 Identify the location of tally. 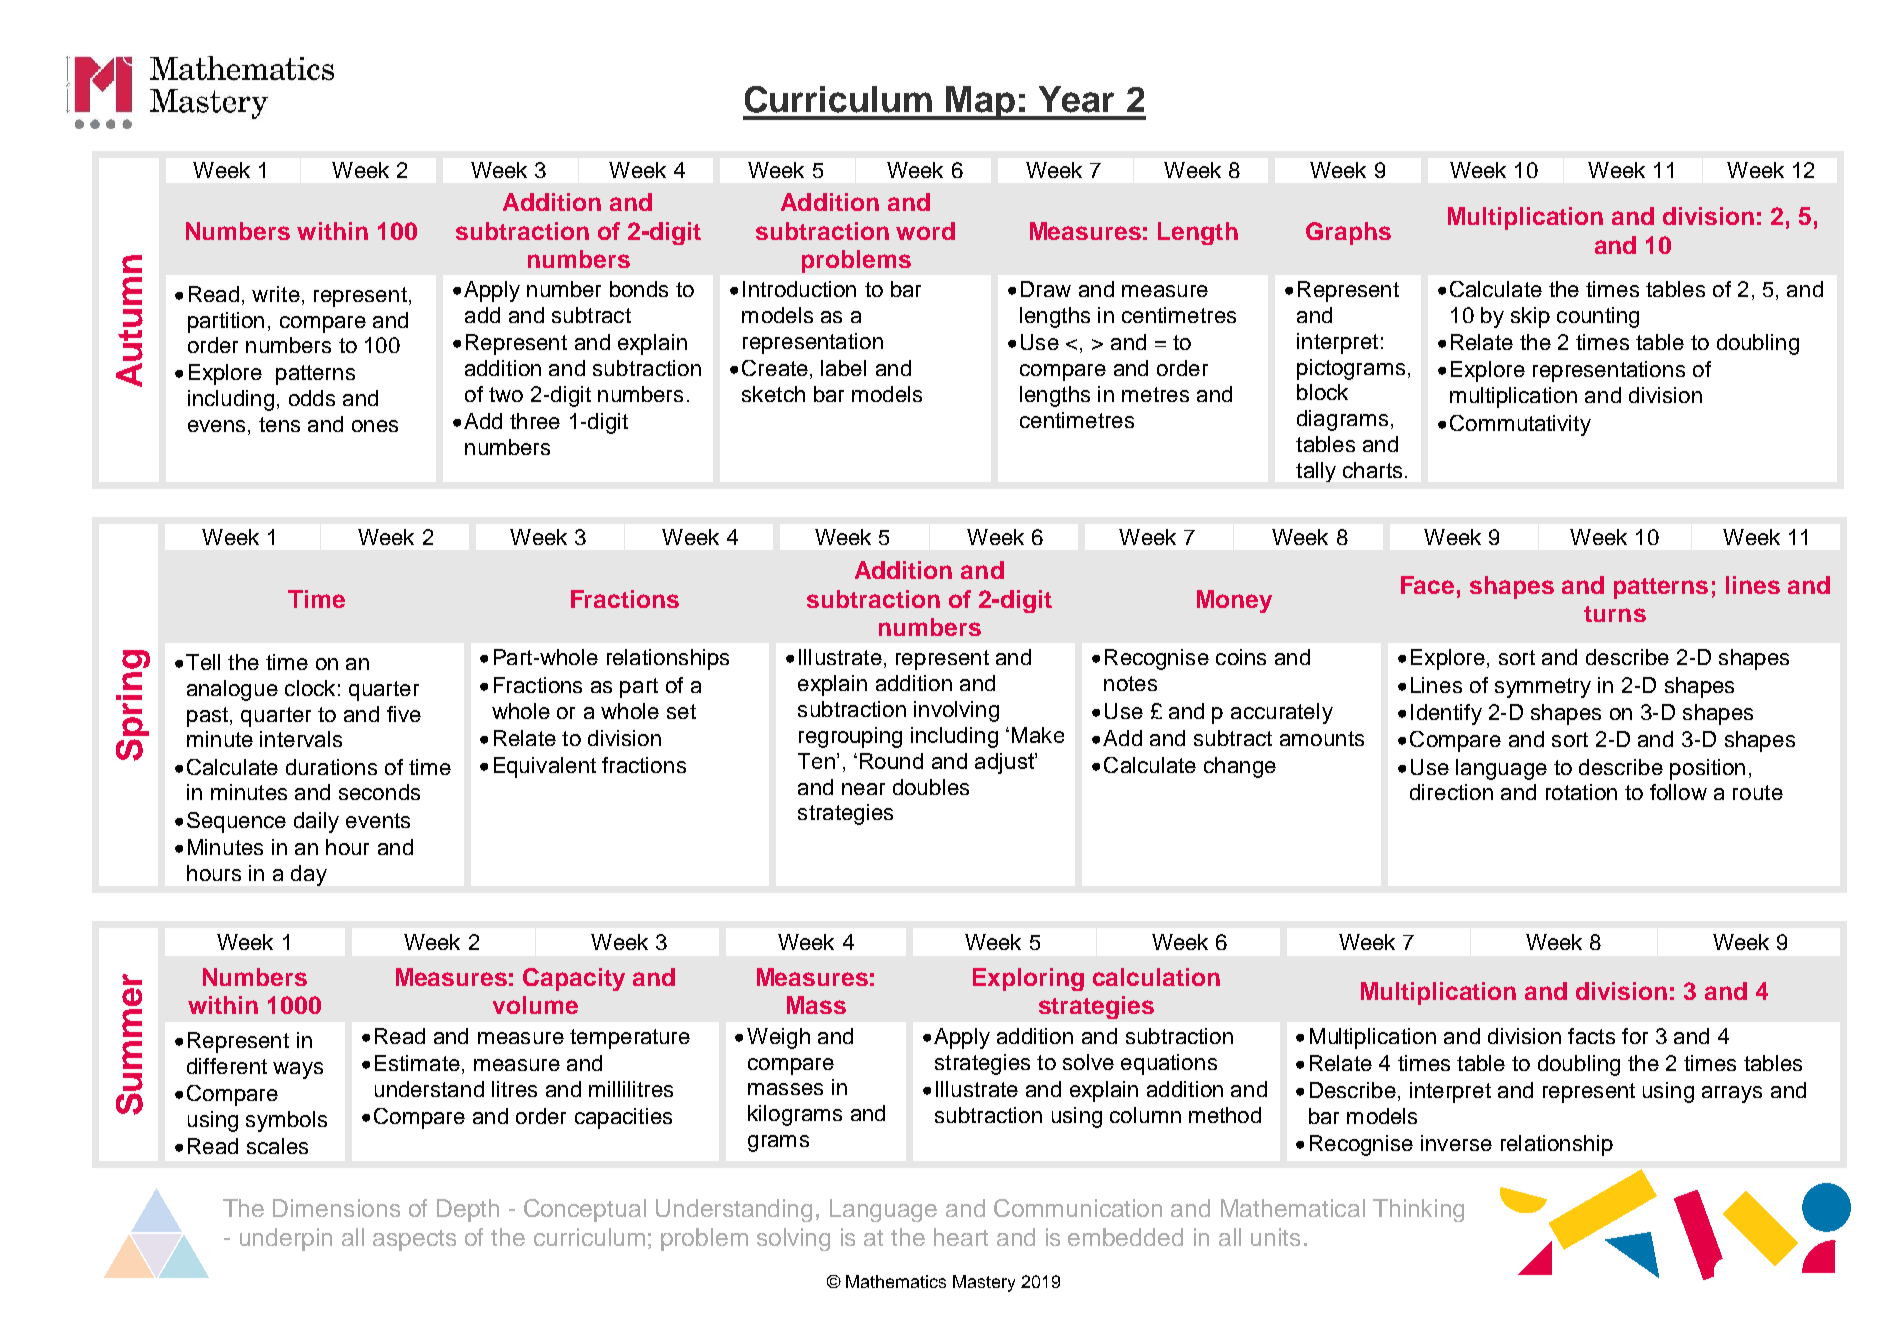
(1316, 472).
